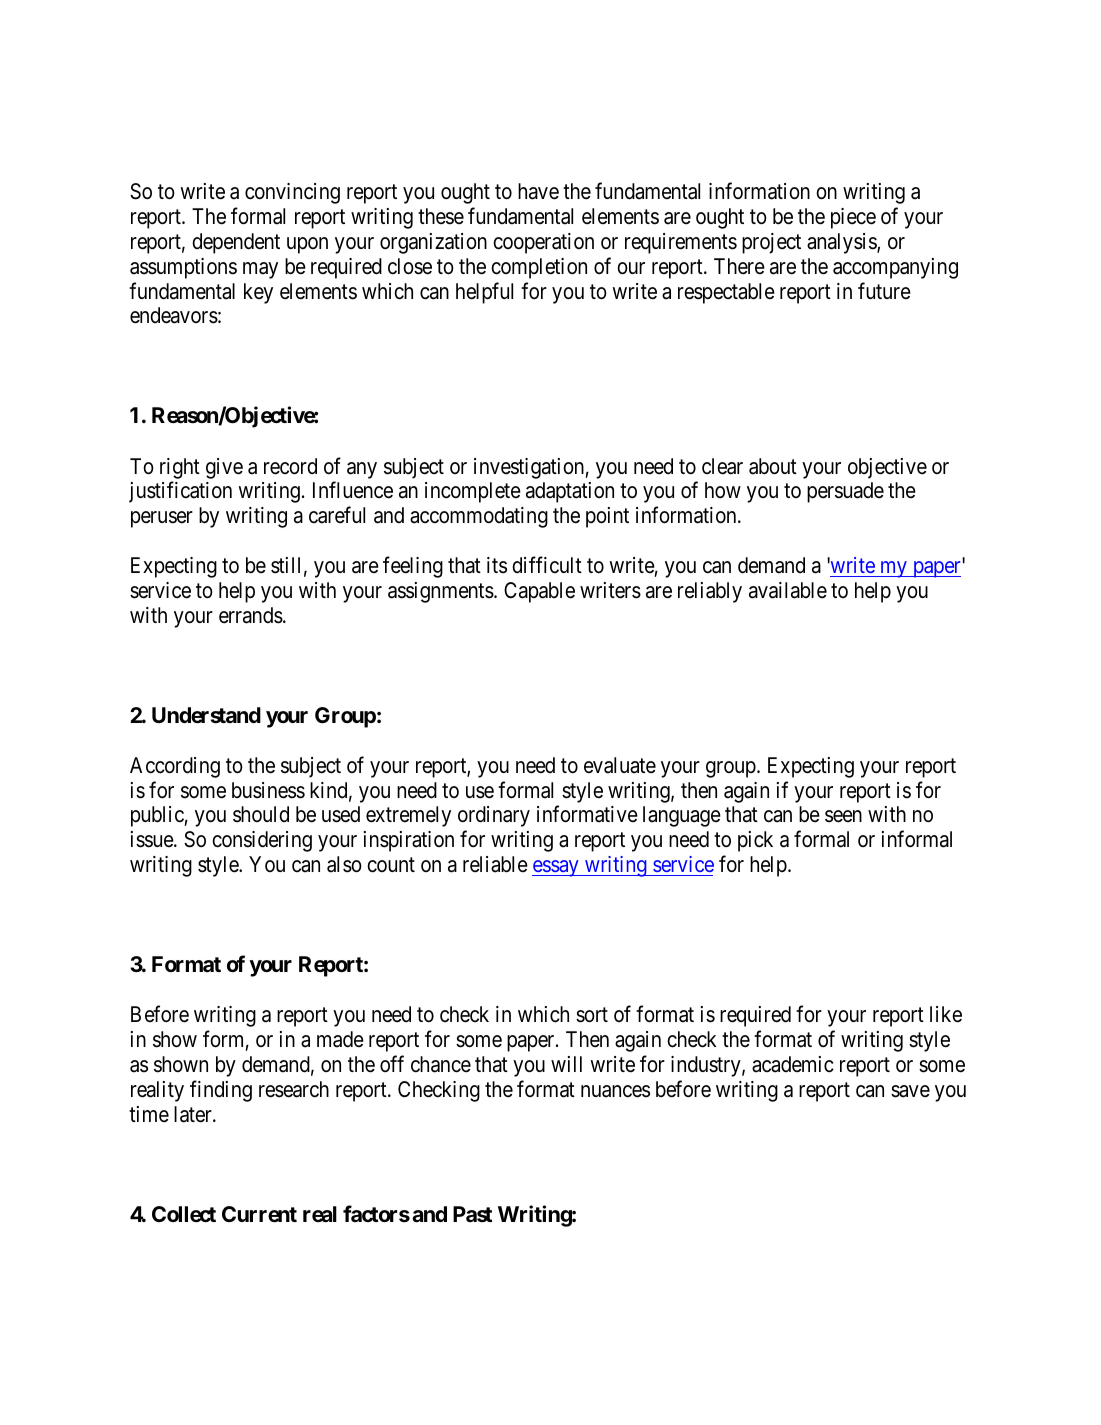 The height and width of the page is (1425, 1101). Describe the element at coordinates (236, 243) in the page. I see `dependent` at that location.
